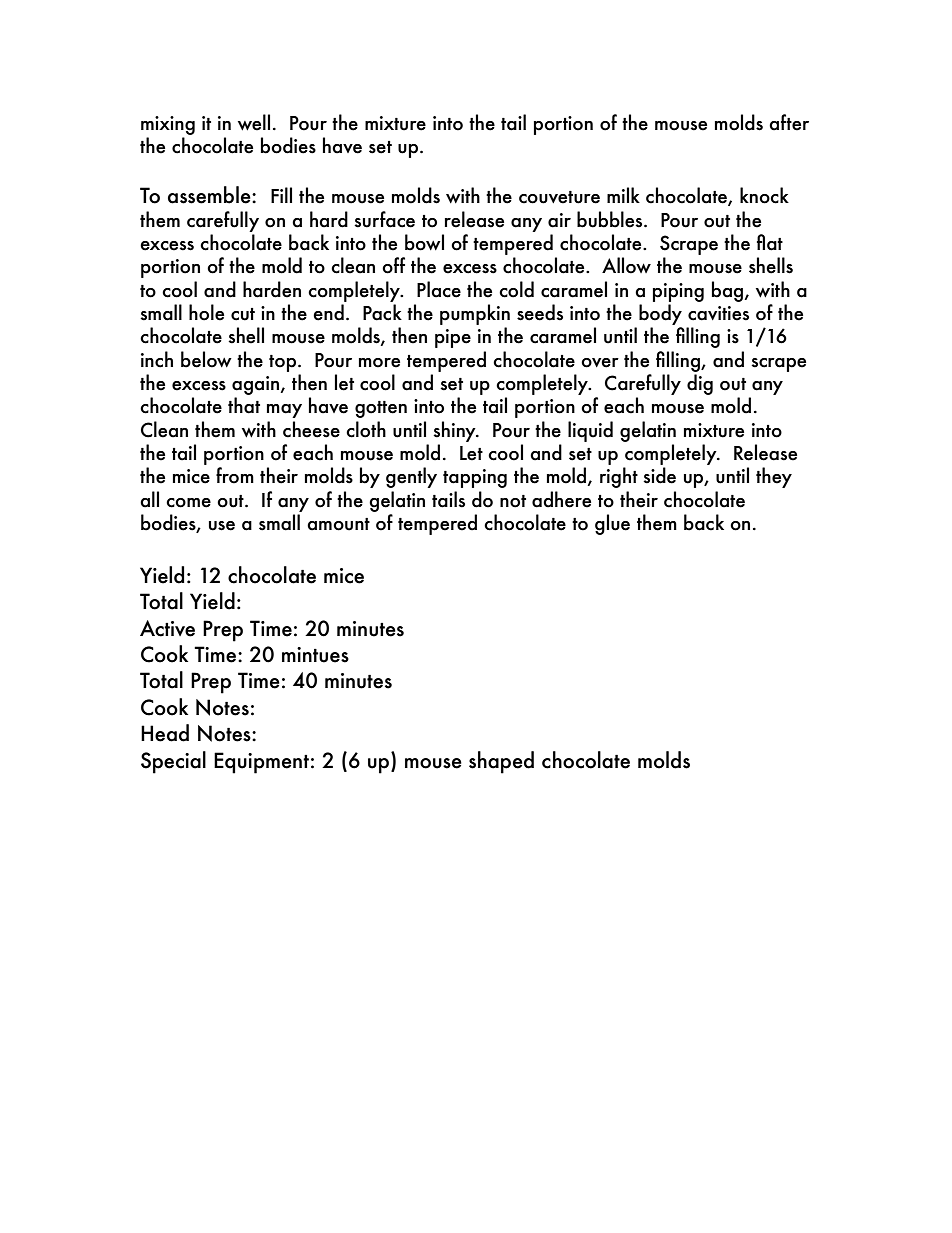 This document has width=952, height=1233. I want to click on surface, so click(384, 219).
